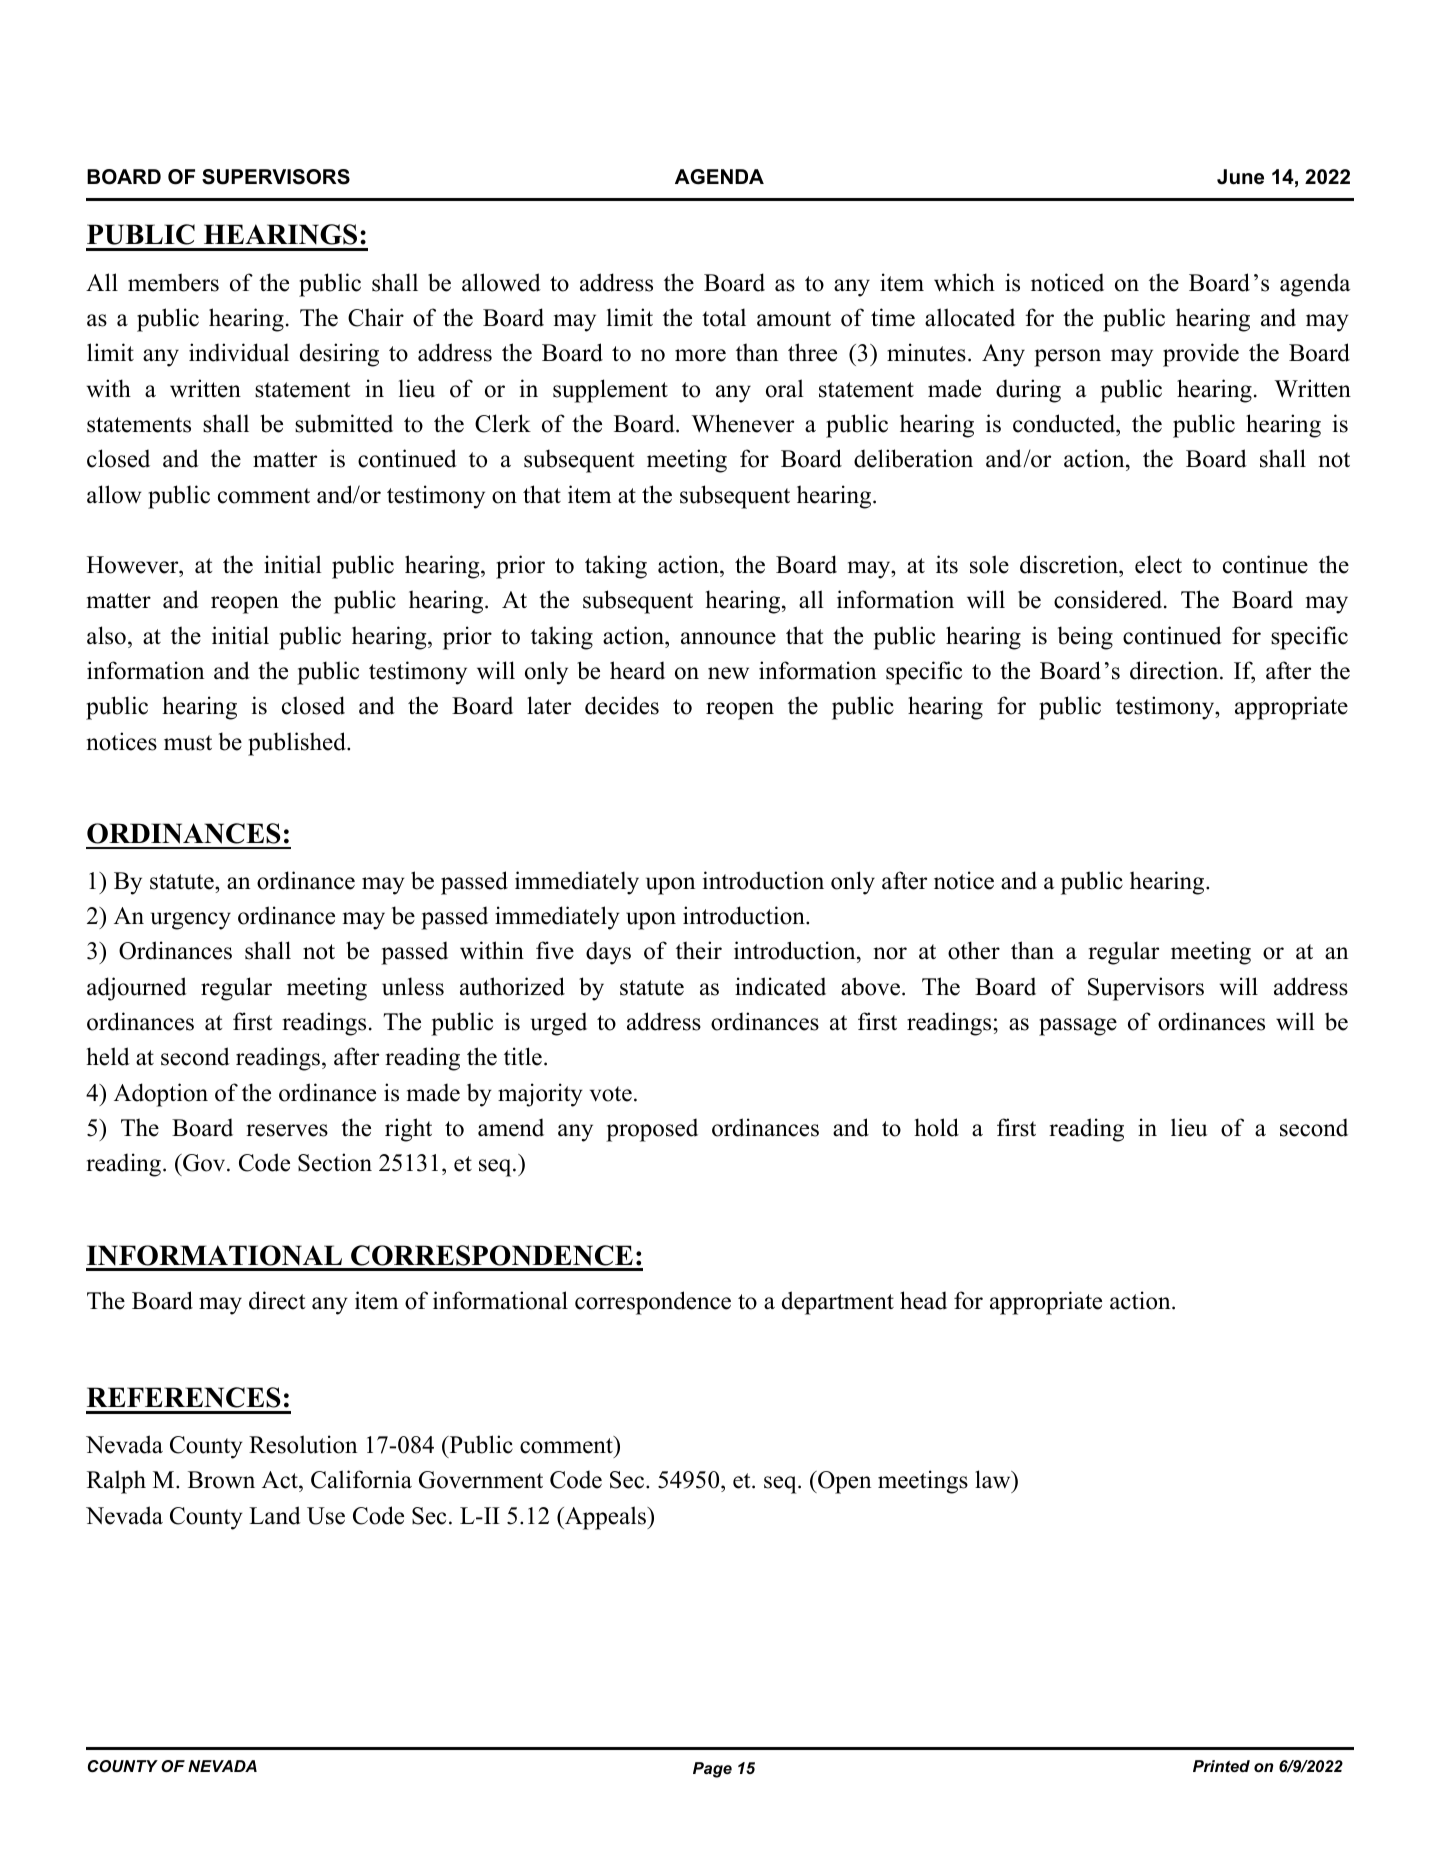 The width and height of the screenshot is (1439, 1863). What do you see at coordinates (923, 1300) in the screenshot?
I see `head` at bounding box center [923, 1300].
